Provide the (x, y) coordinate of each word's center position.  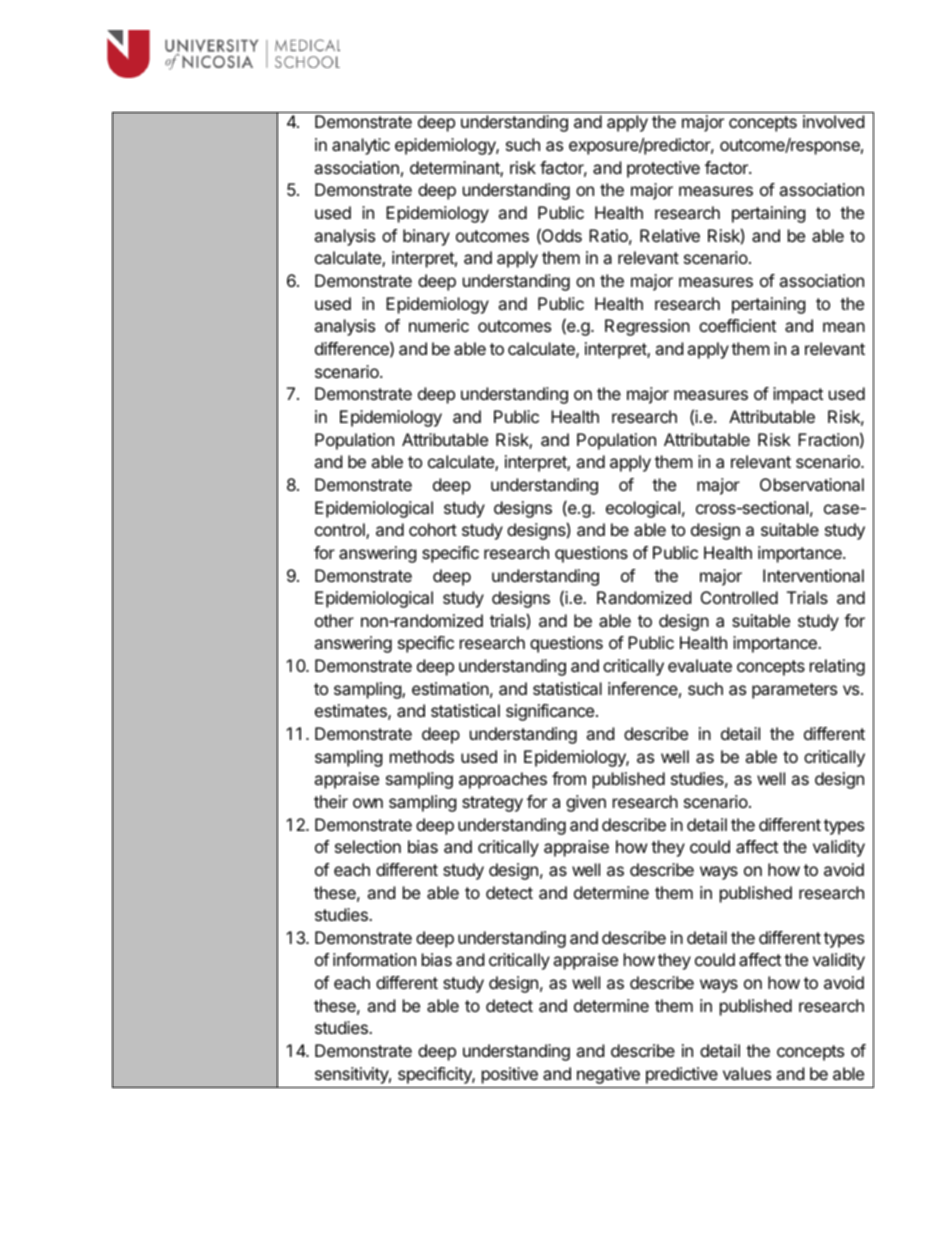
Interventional (813, 575)
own (368, 803)
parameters (794, 691)
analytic (361, 146)
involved (833, 121)
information (374, 959)
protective (663, 169)
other (334, 620)
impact (798, 395)
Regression (647, 327)
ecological (643, 509)
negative (608, 1075)
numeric (439, 325)
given (586, 803)
